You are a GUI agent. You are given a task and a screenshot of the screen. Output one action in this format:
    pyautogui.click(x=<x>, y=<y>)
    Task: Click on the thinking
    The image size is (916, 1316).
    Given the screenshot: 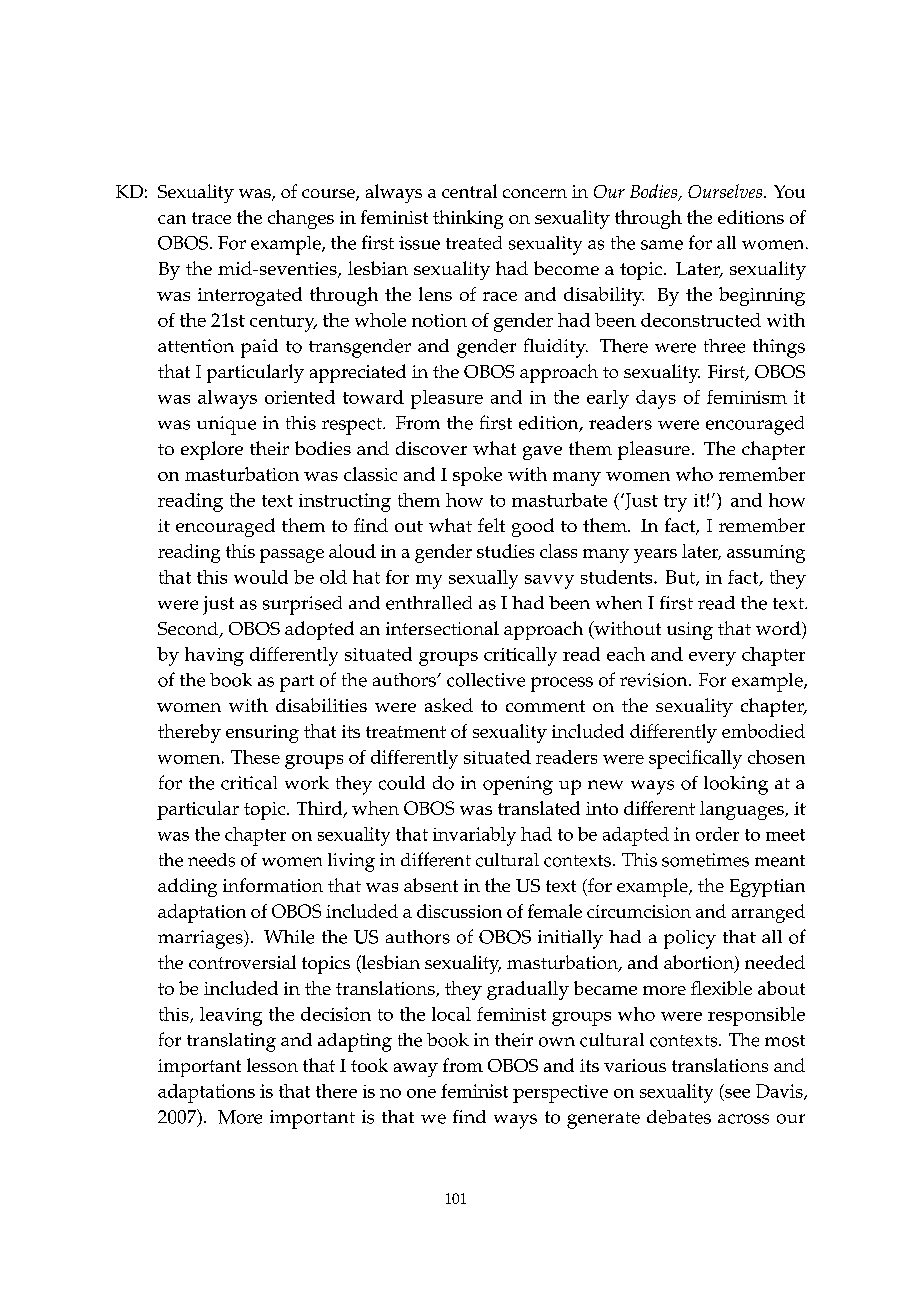 What is the action you would take?
    pyautogui.click(x=468, y=219)
